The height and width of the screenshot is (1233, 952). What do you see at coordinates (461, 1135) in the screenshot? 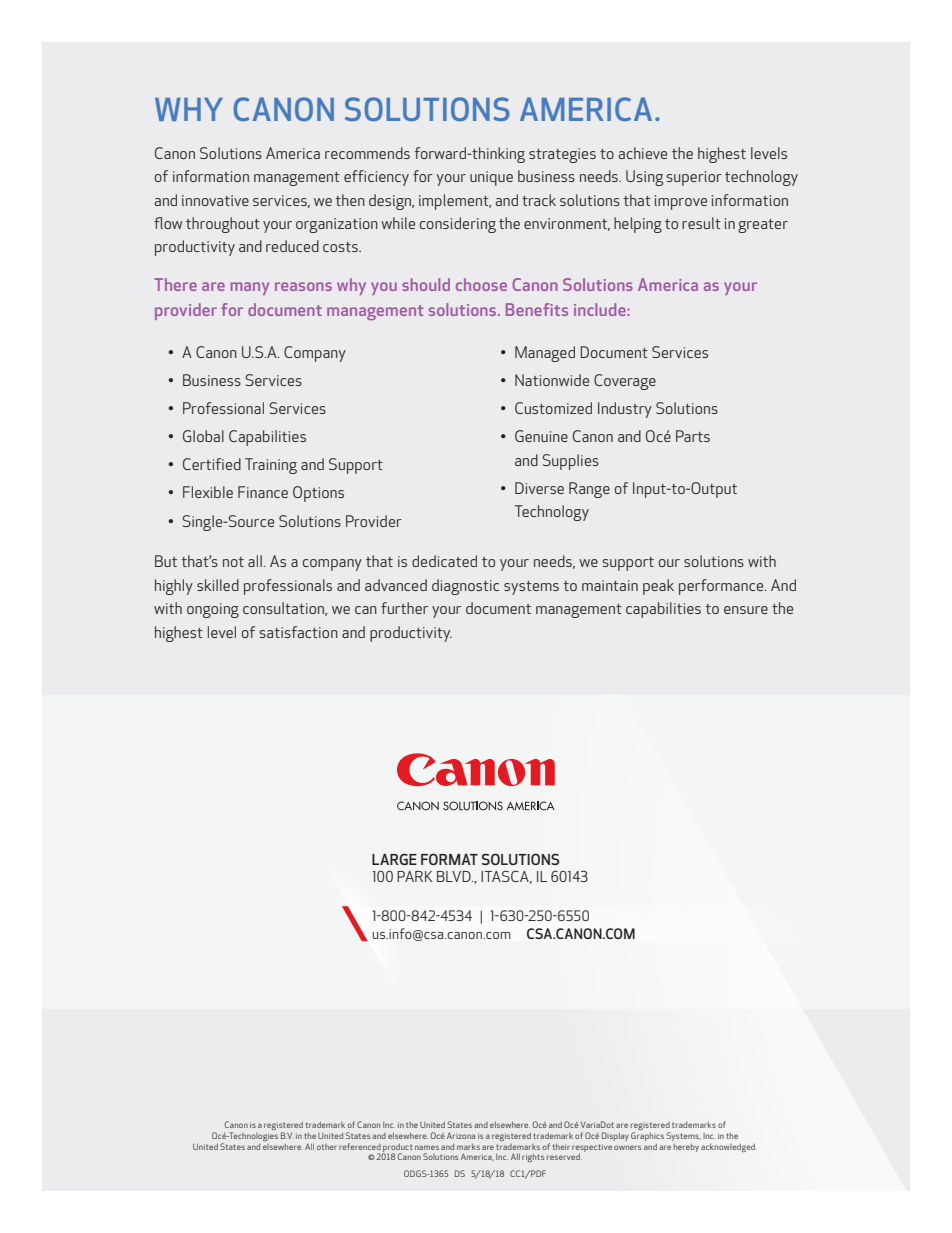
I see `Arizona` at bounding box center [461, 1135].
